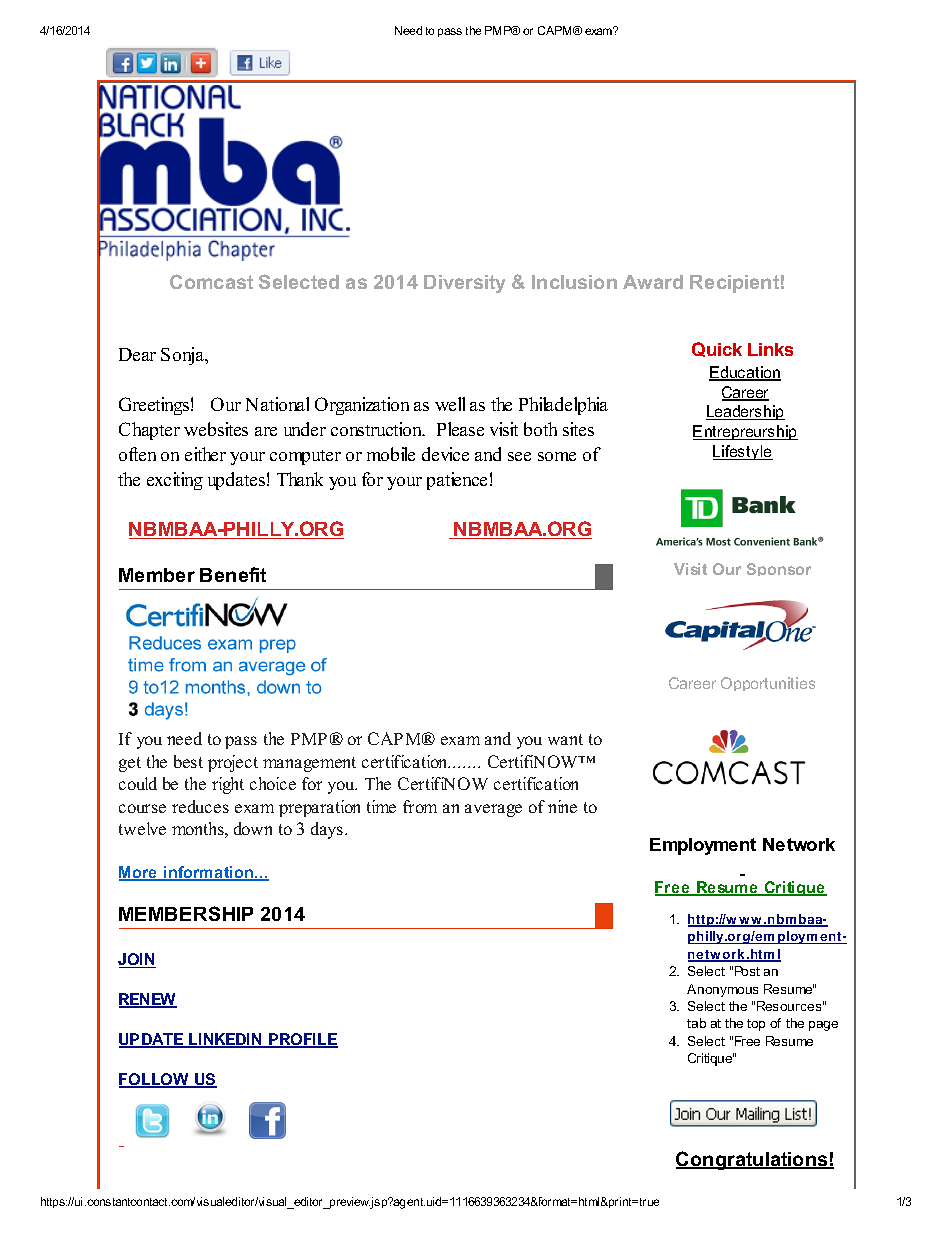 The height and width of the screenshot is (1233, 952). What do you see at coordinates (211, 281) in the screenshot?
I see `Comcast` at bounding box center [211, 281].
